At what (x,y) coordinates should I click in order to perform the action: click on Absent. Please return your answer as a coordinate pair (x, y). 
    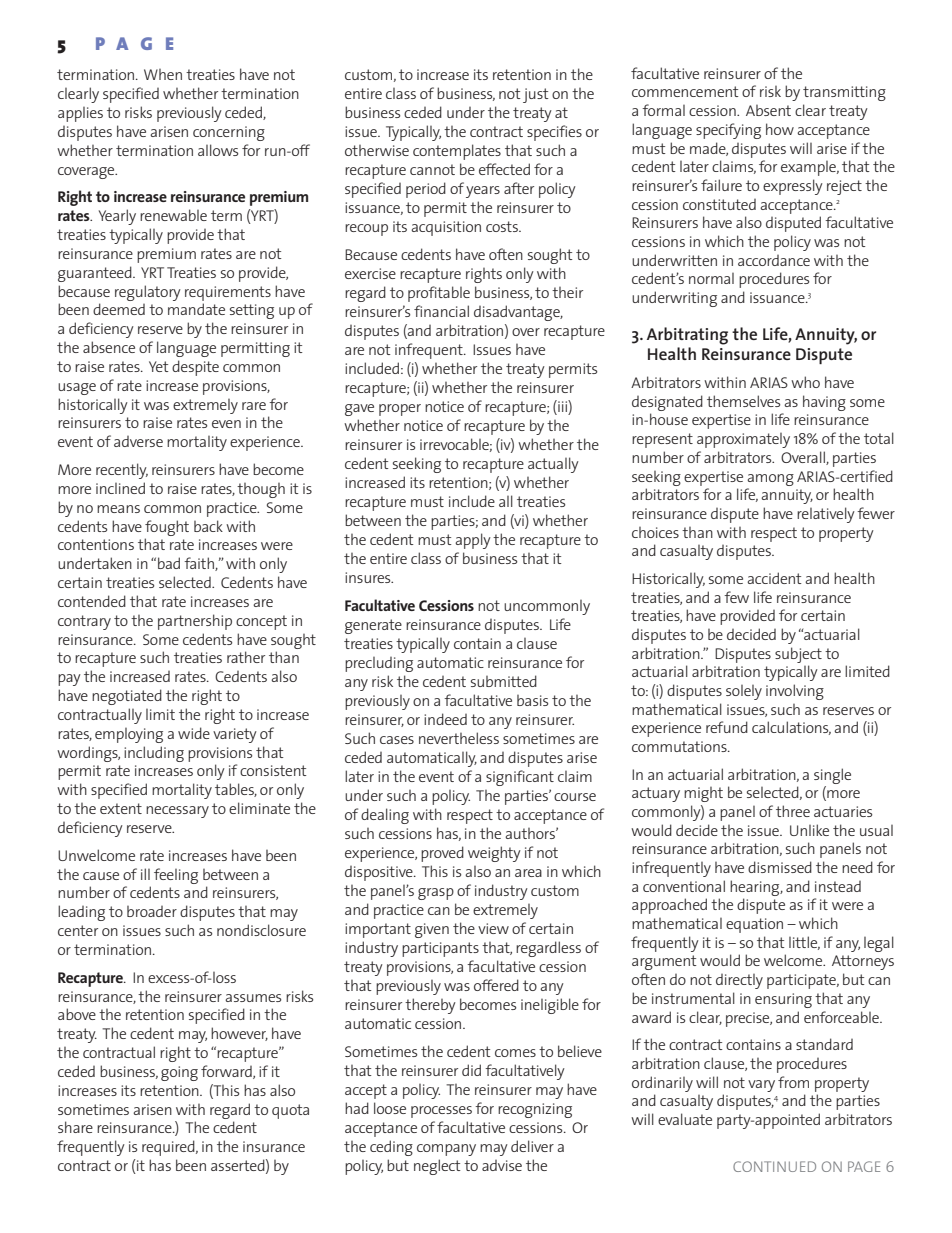
    Looking at the image, I should click on (768, 110).
